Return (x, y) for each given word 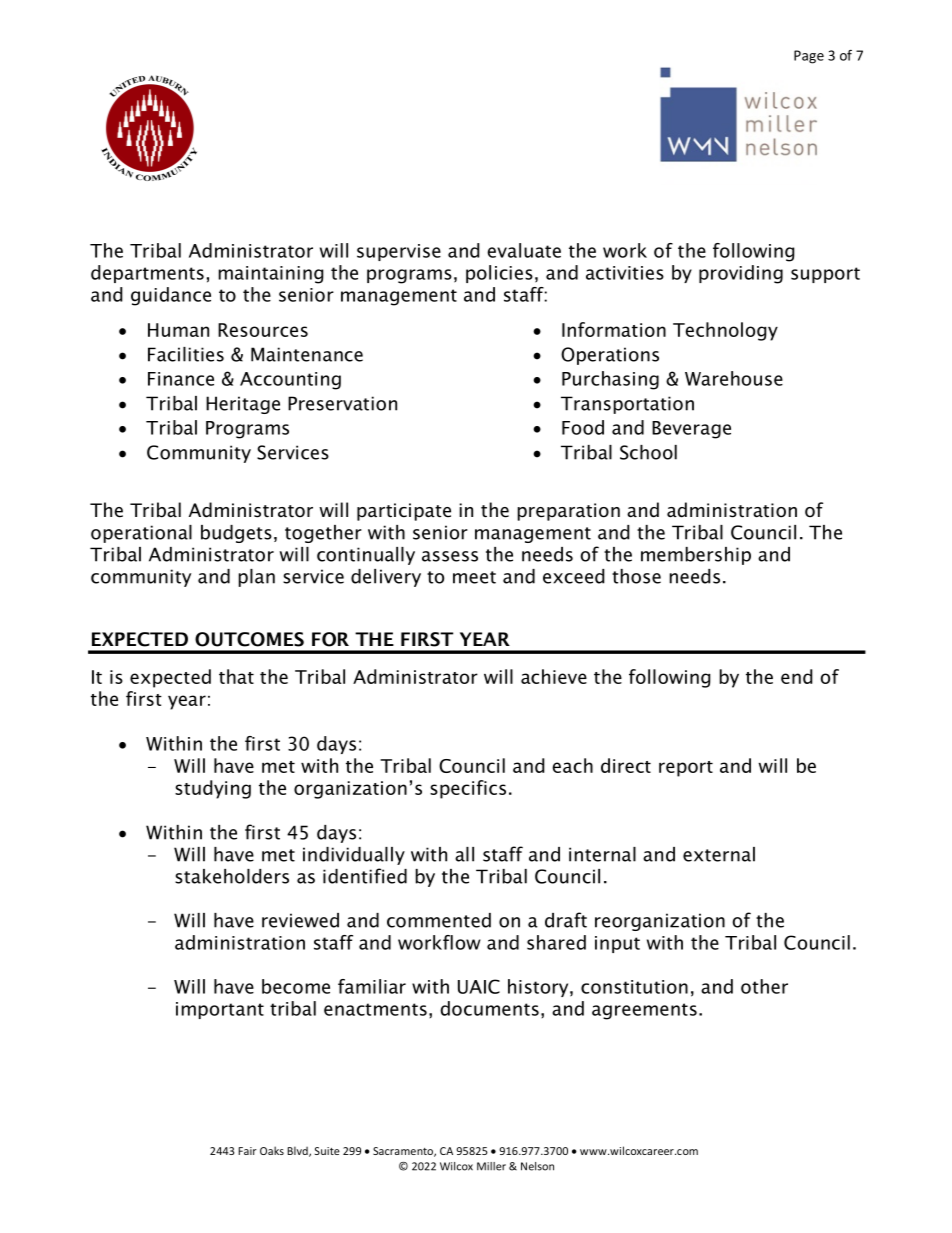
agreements (644, 1011)
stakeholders (232, 876)
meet (474, 577)
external (719, 854)
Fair (247, 1151)
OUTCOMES (249, 639)
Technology (725, 331)
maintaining (271, 275)
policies (499, 274)
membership (696, 556)
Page (809, 57)
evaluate (524, 250)
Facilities (186, 354)
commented (439, 920)
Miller (491, 1166)
